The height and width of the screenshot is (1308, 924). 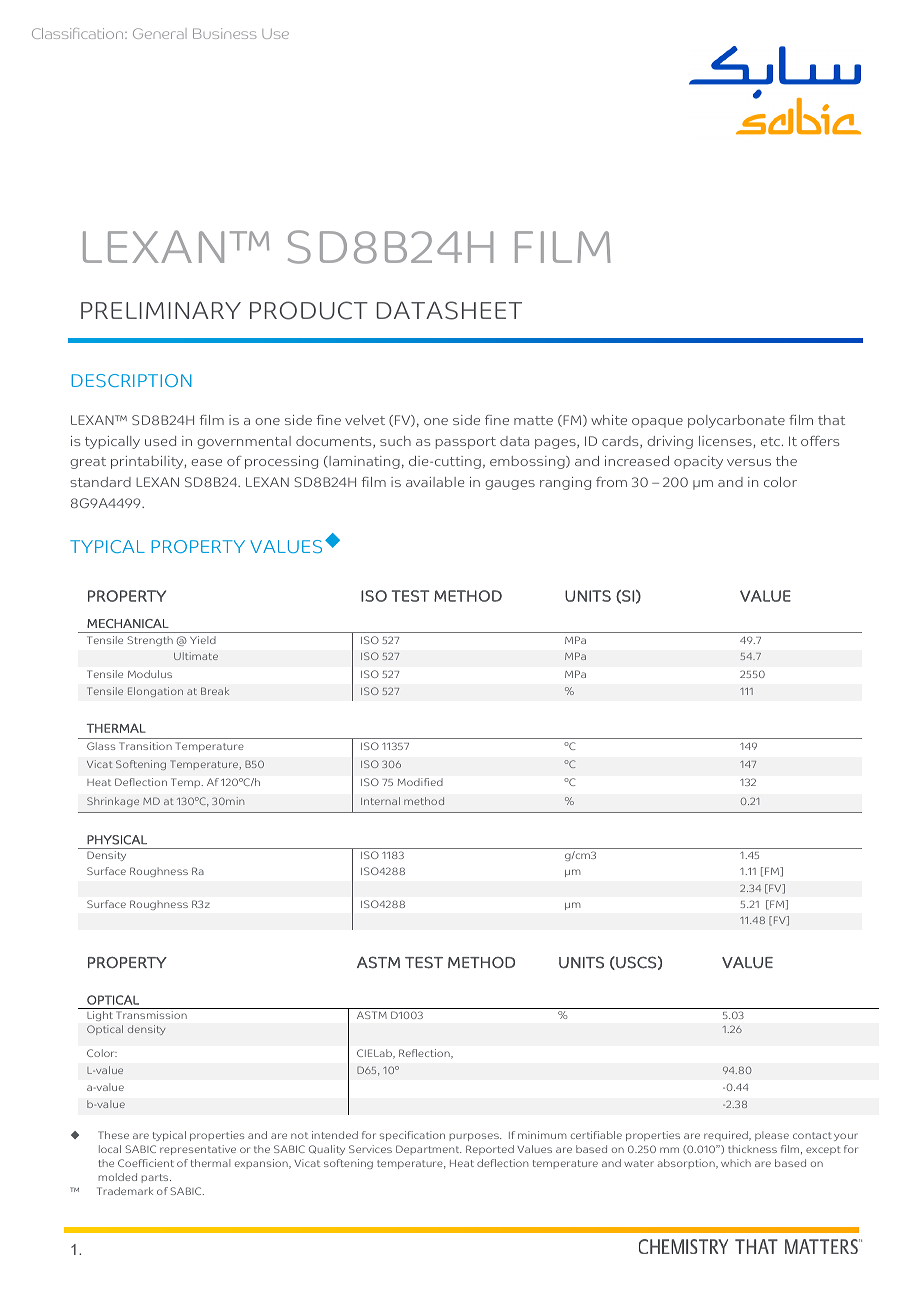 What do you see at coordinates (736, 421) in the screenshot?
I see `polycarbonate` at bounding box center [736, 421].
